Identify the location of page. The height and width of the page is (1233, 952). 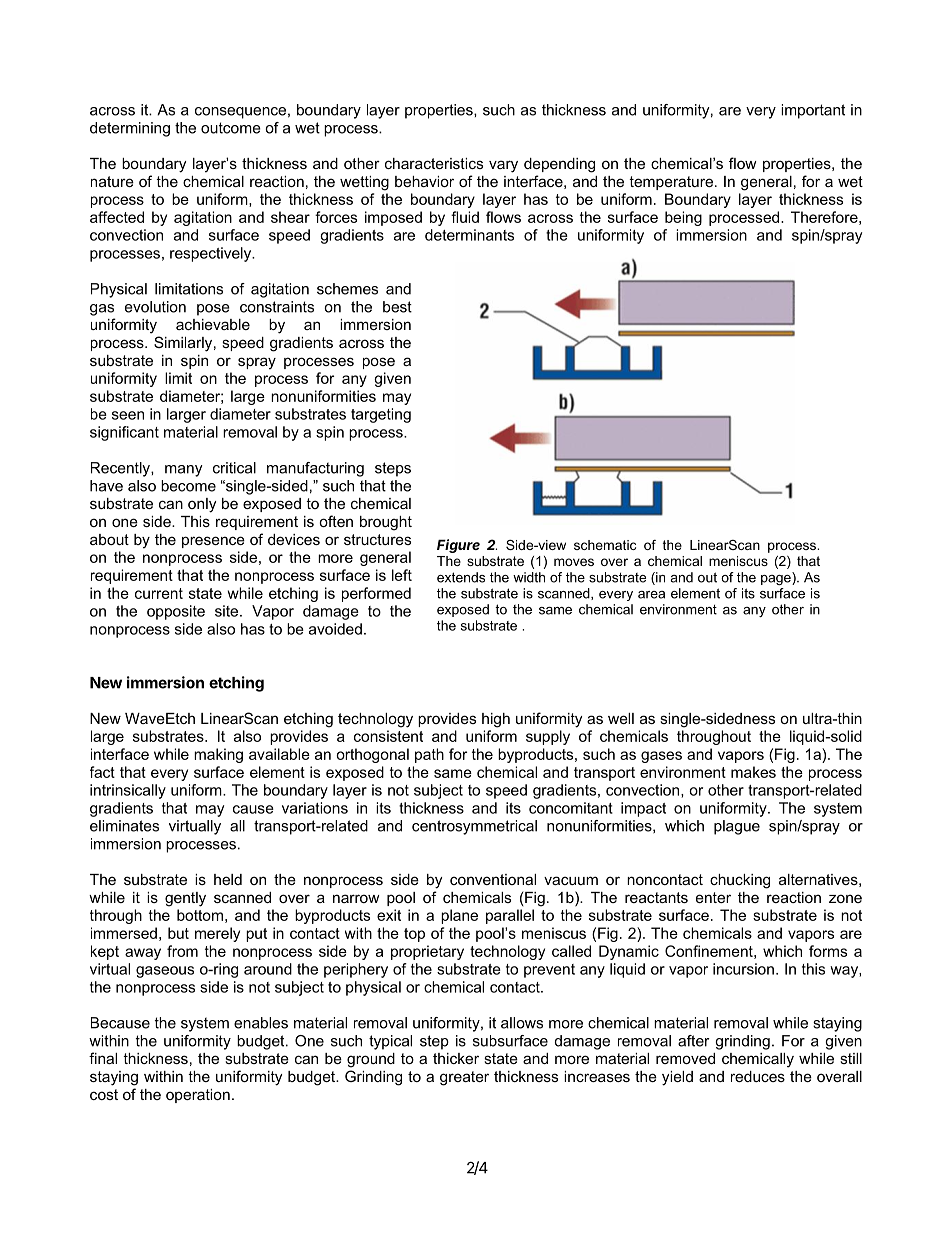
(777, 578).
